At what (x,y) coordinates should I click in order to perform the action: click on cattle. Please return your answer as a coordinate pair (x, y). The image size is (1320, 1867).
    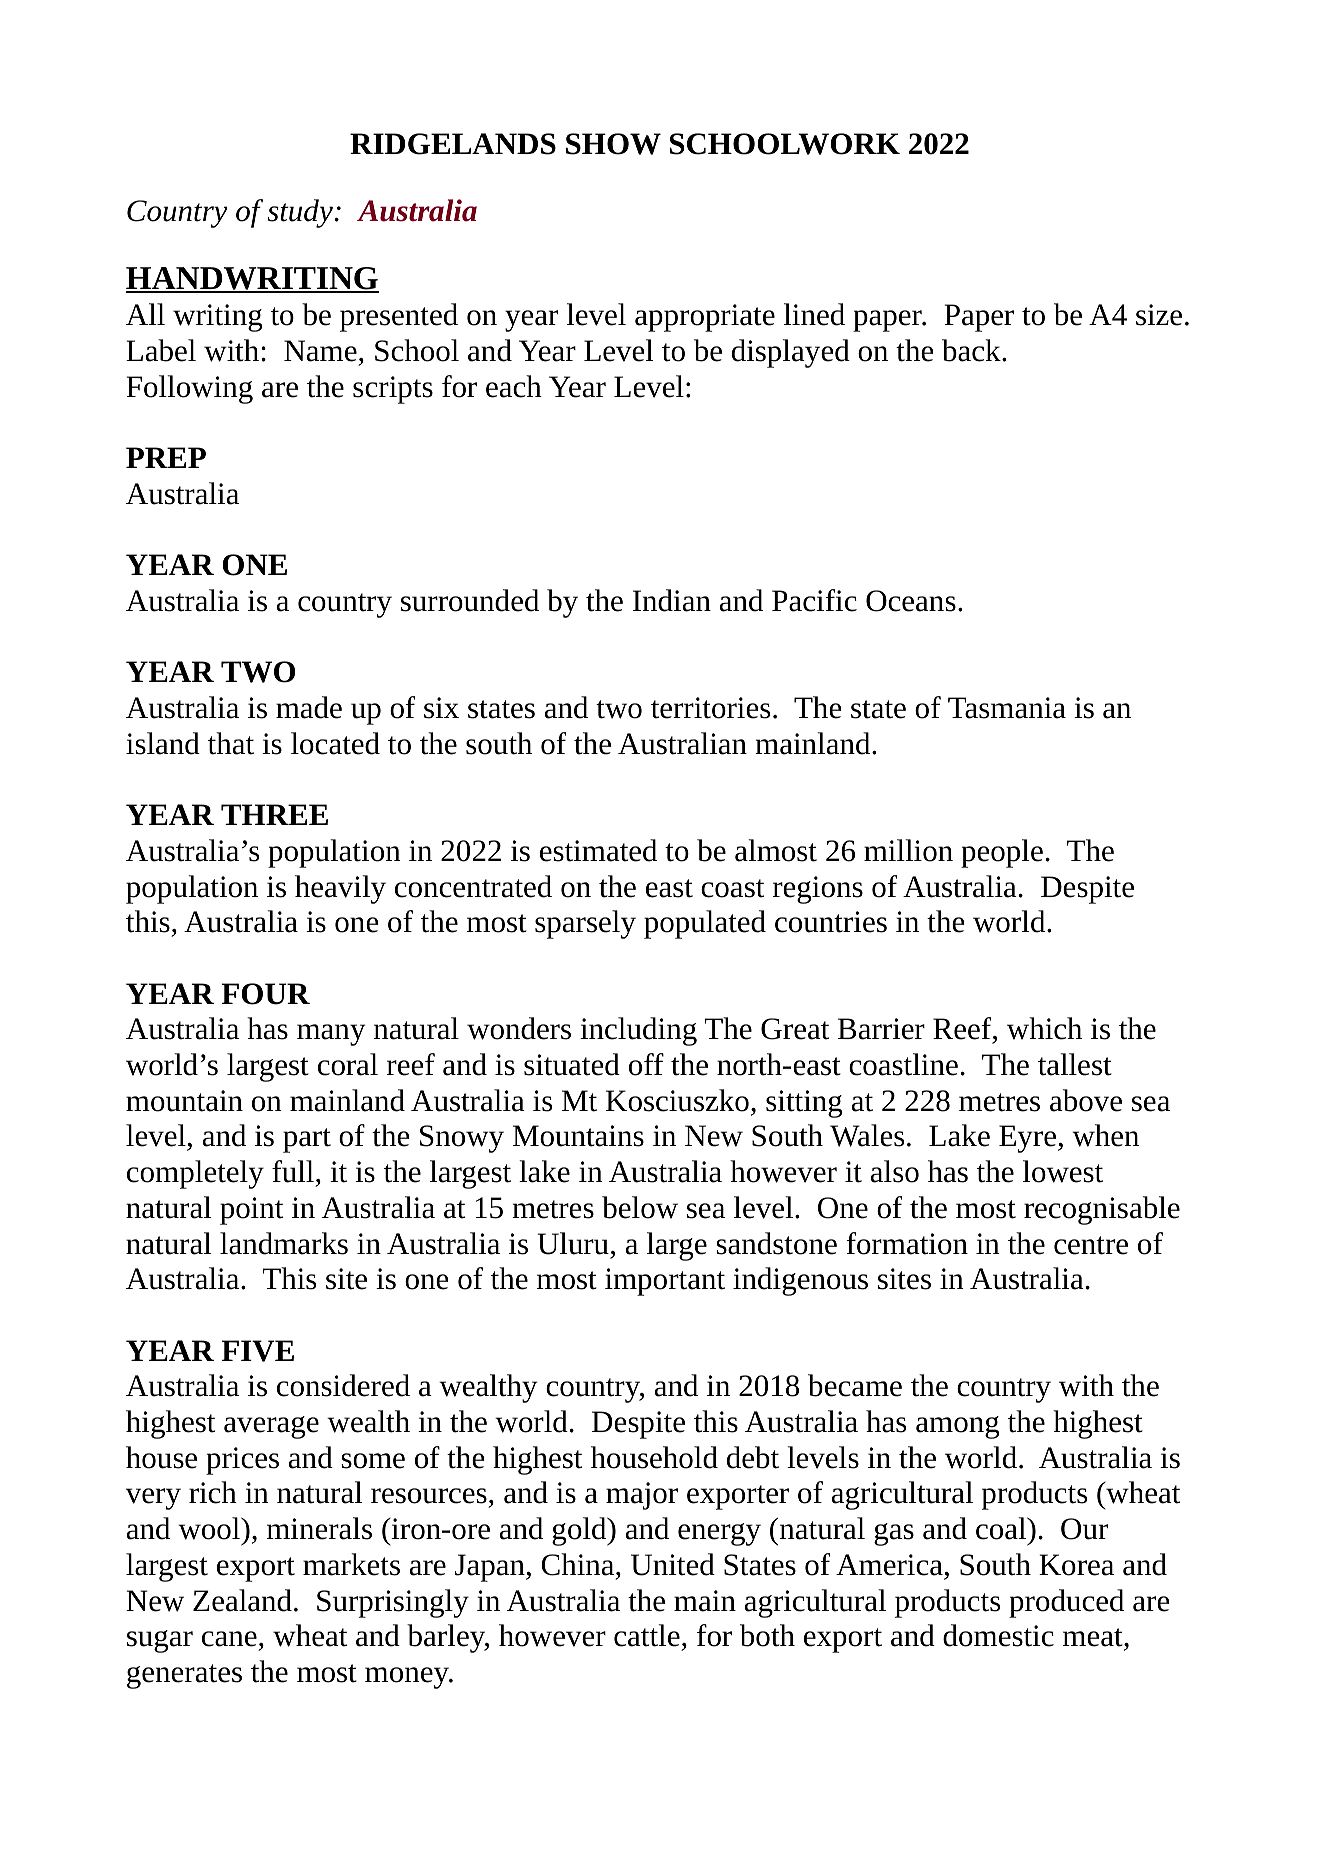
    Looking at the image, I should click on (647, 1635).
